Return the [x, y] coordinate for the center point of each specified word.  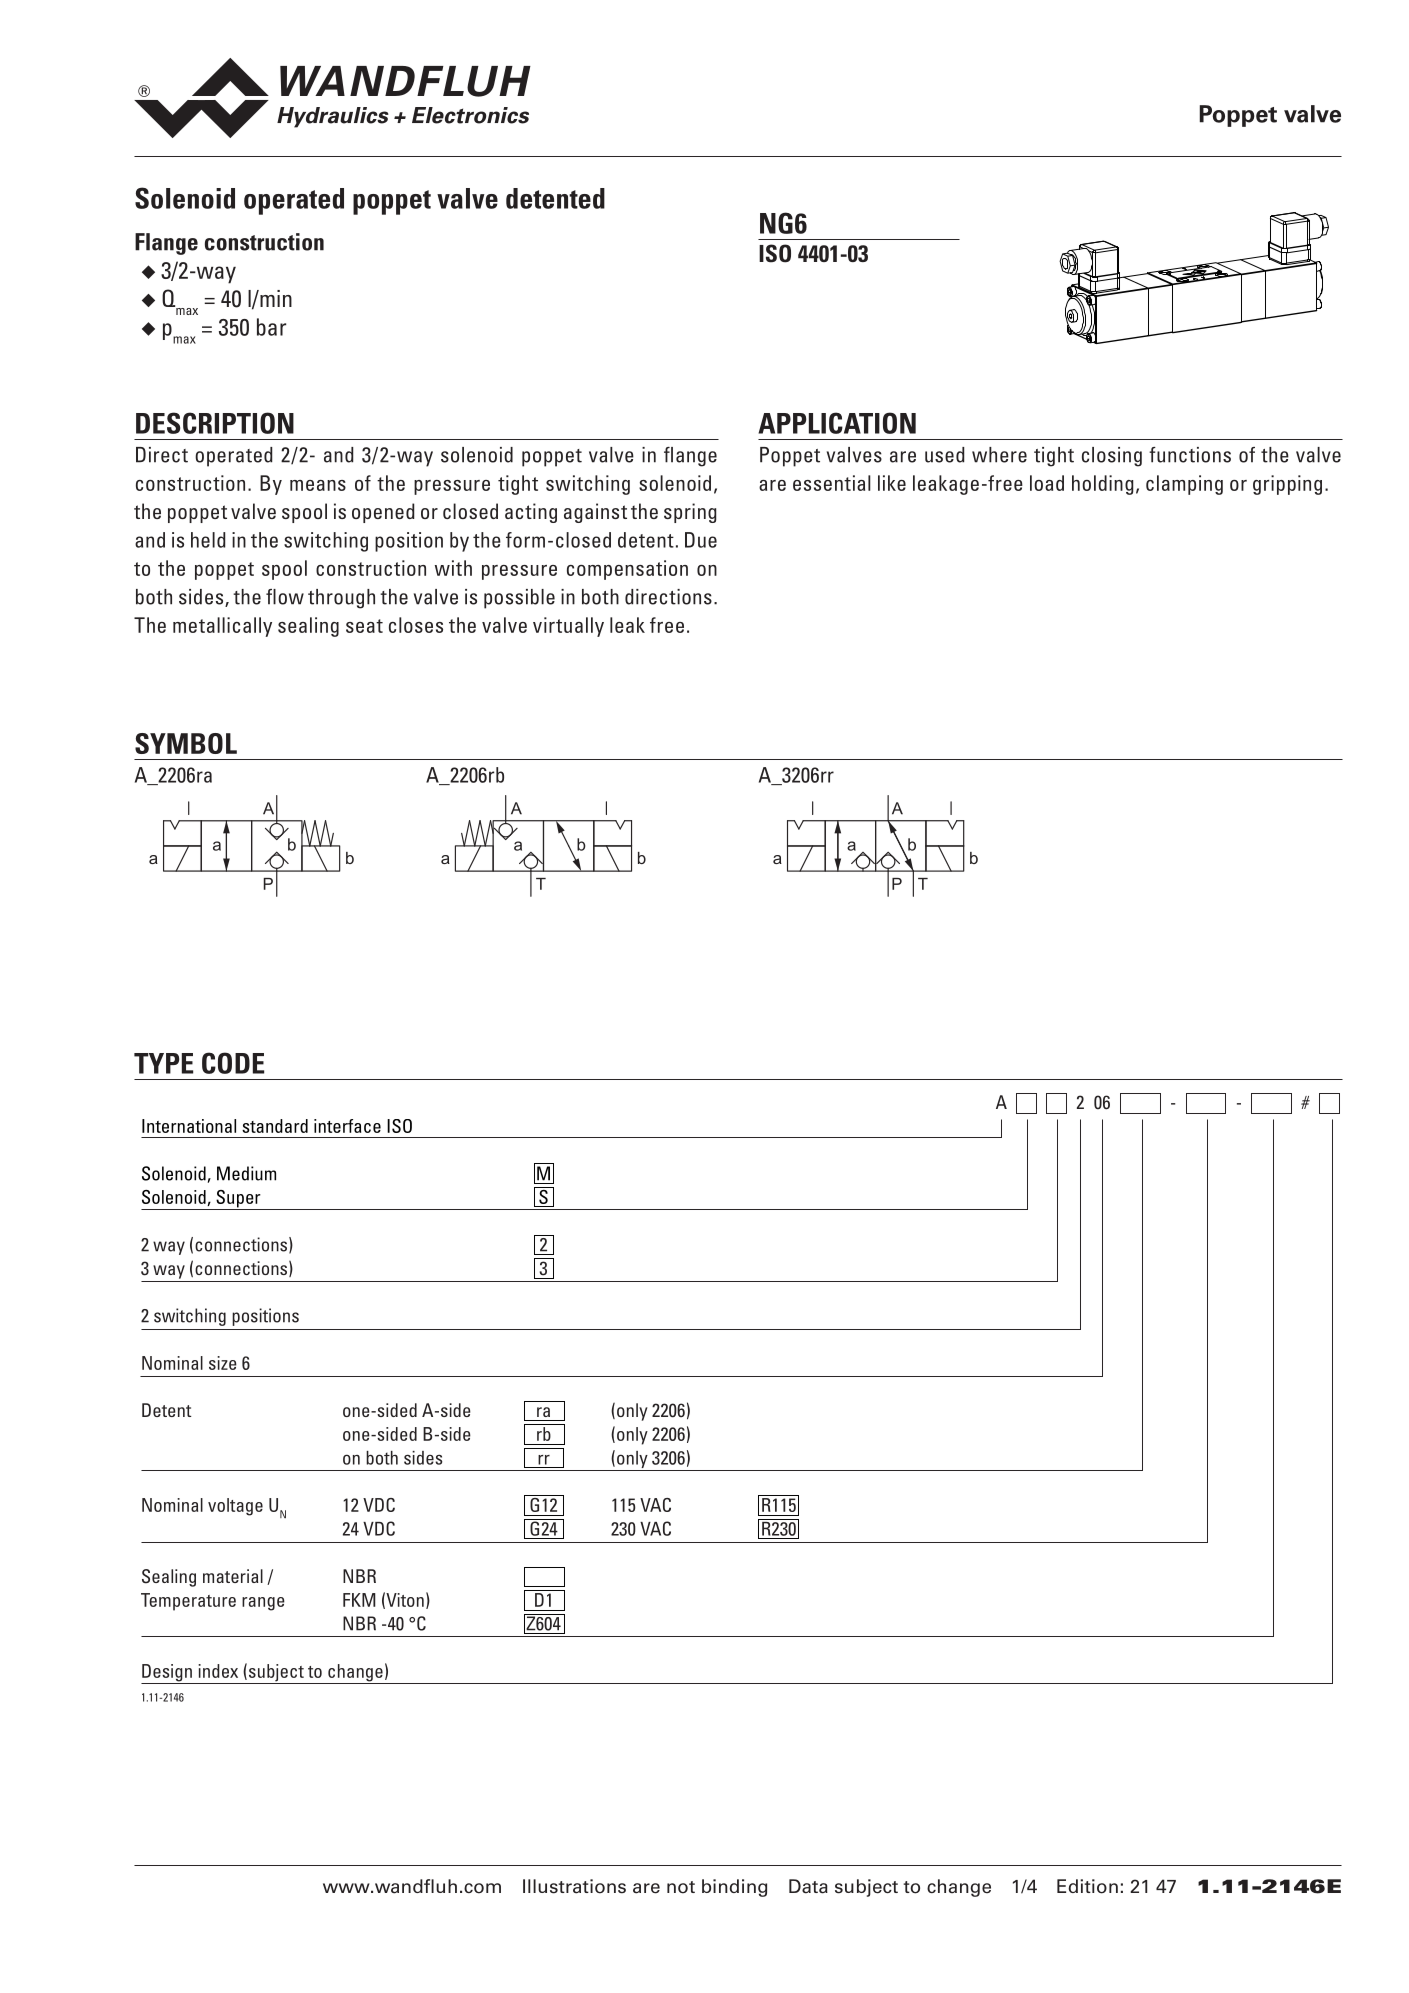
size [223, 1363]
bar [271, 327]
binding [734, 1888]
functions [1190, 455]
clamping [1184, 485]
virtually [568, 627]
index [218, 1671]
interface [347, 1126]
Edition [1087, 1886]
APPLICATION [837, 423]
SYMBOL [186, 743]
